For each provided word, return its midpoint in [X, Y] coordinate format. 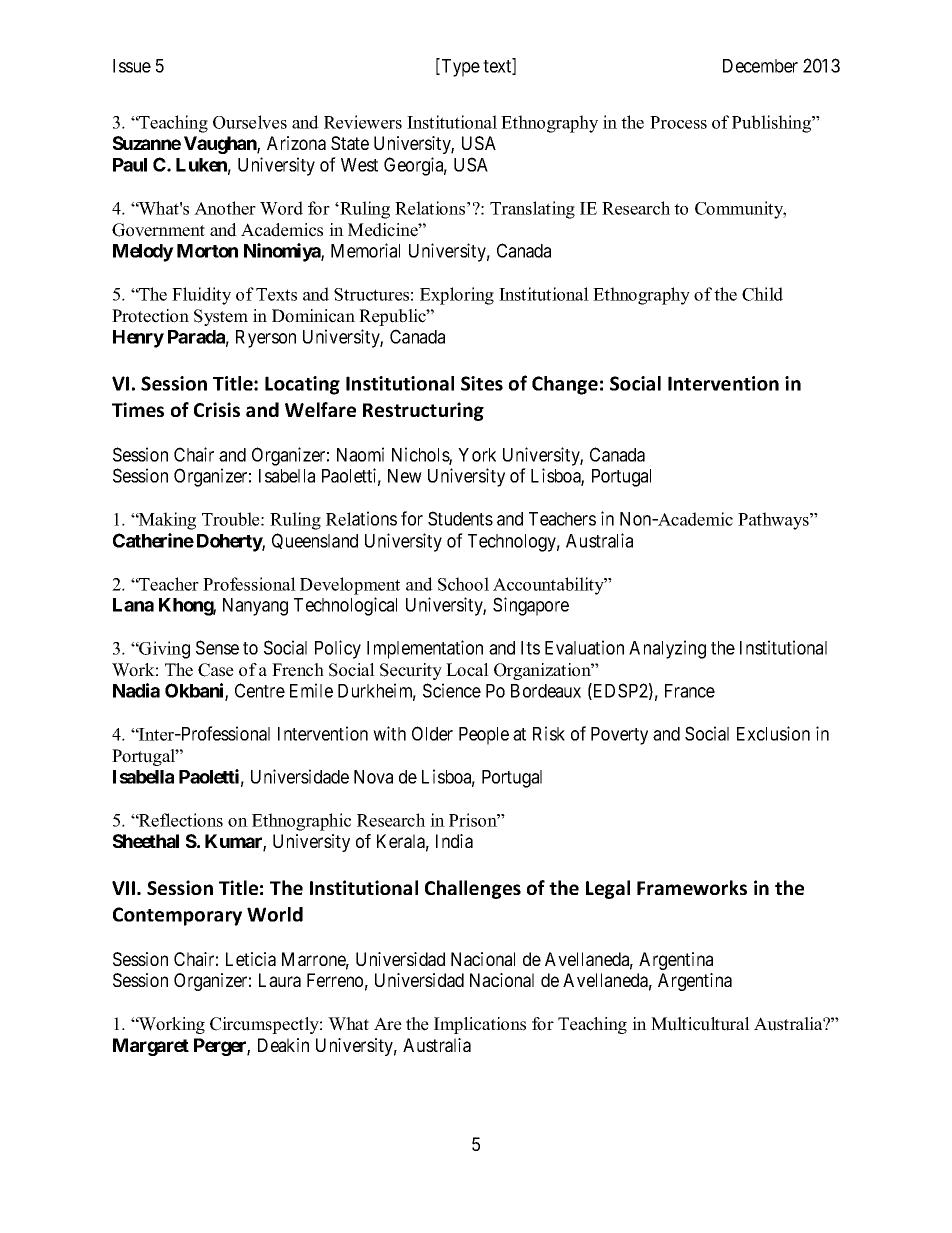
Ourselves [250, 122]
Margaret [151, 1047]
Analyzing [667, 649]
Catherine [153, 540]
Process [678, 122]
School [463, 584]
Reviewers [363, 122]
